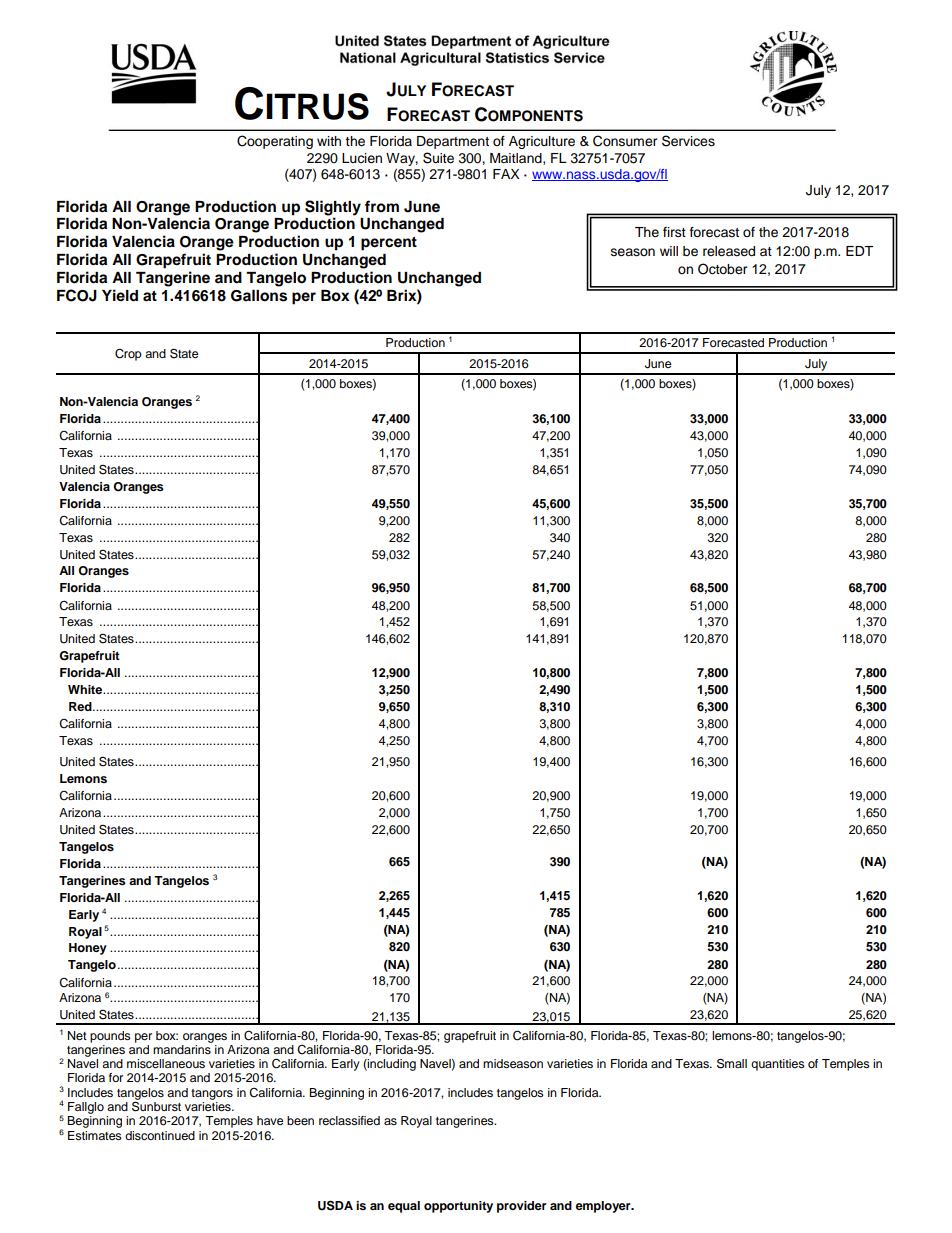 The height and width of the page is (1233, 952). I want to click on quantities, so click(778, 1065).
